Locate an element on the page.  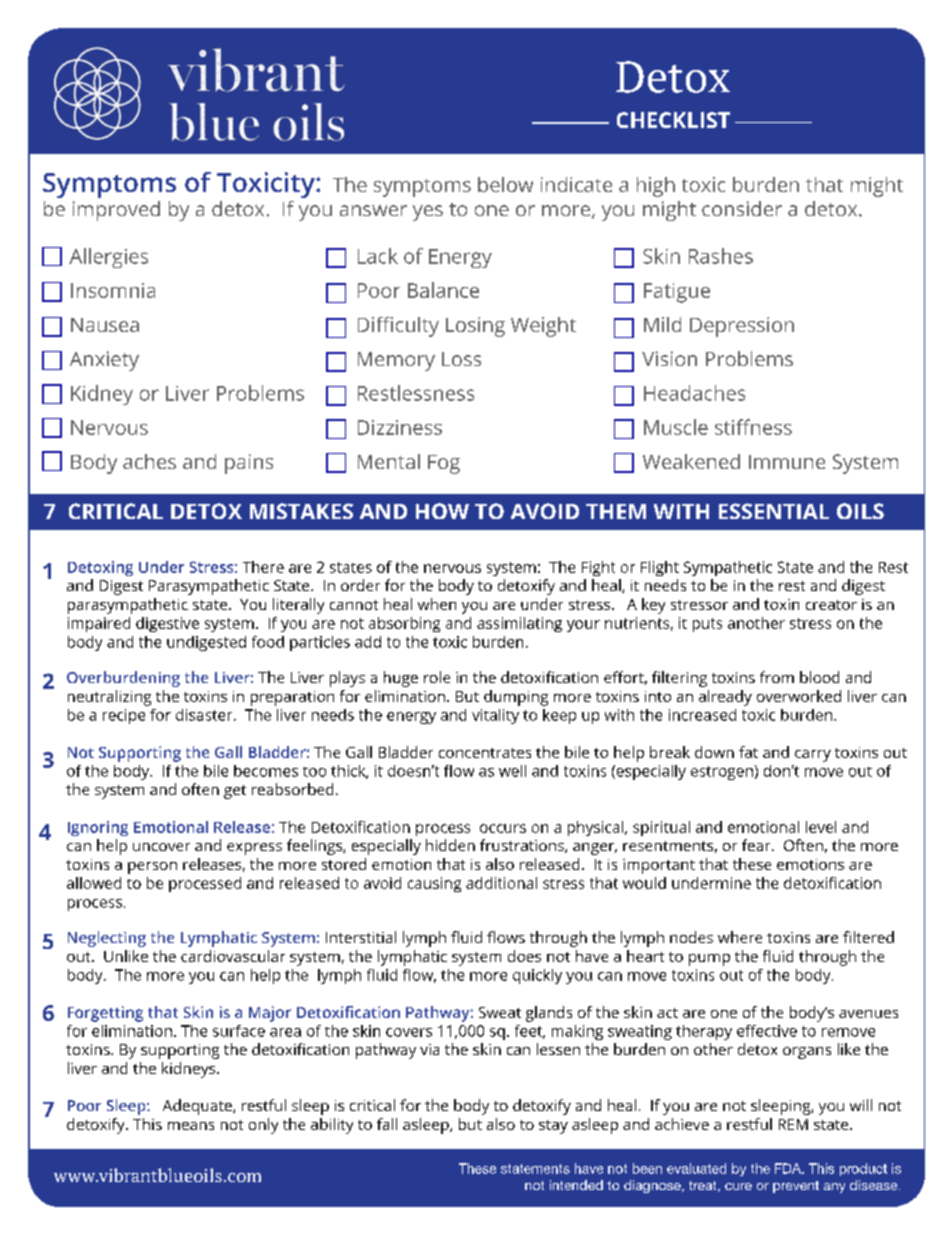
improved is located at coordinates (116, 211).
